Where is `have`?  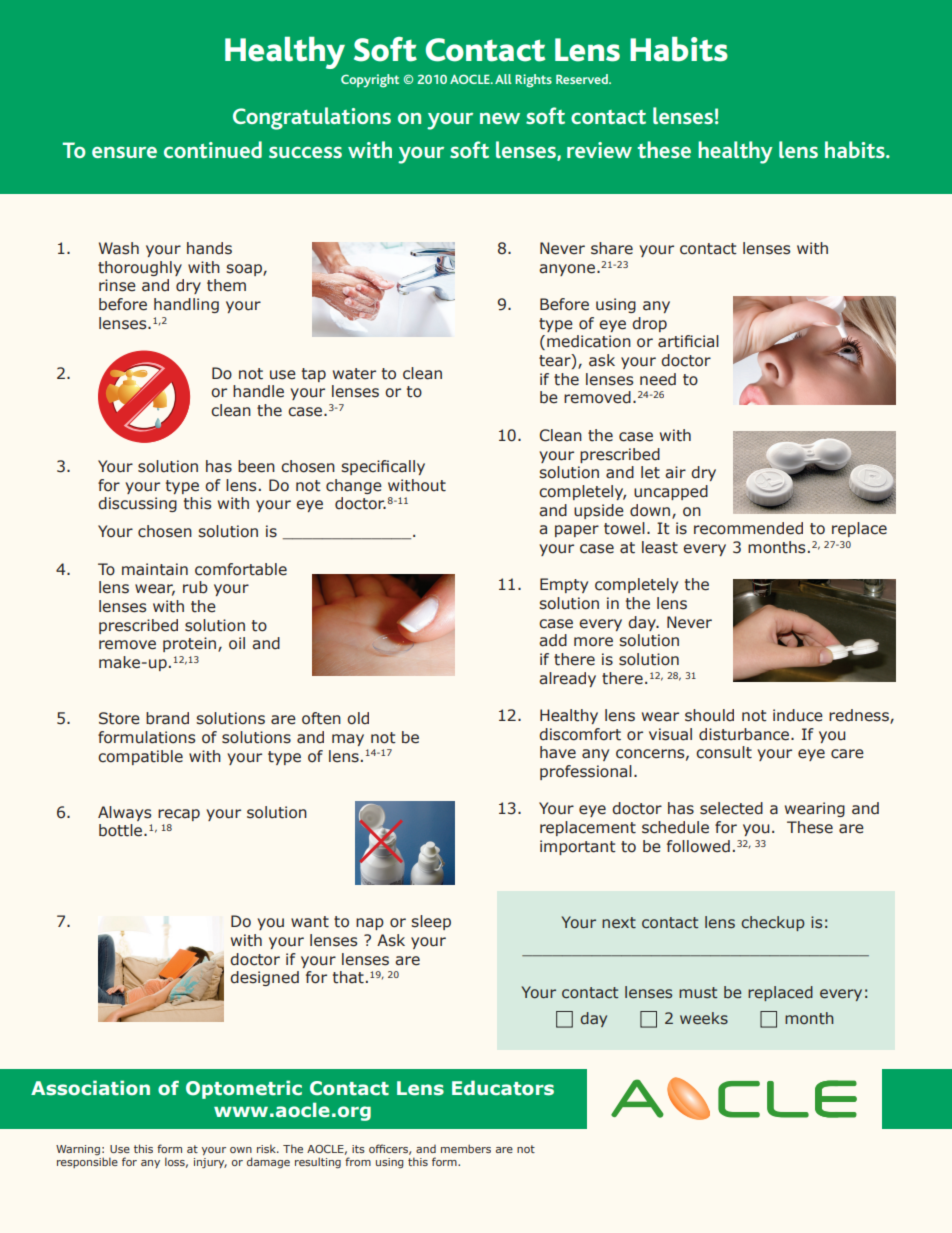
have is located at coordinates (558, 752).
